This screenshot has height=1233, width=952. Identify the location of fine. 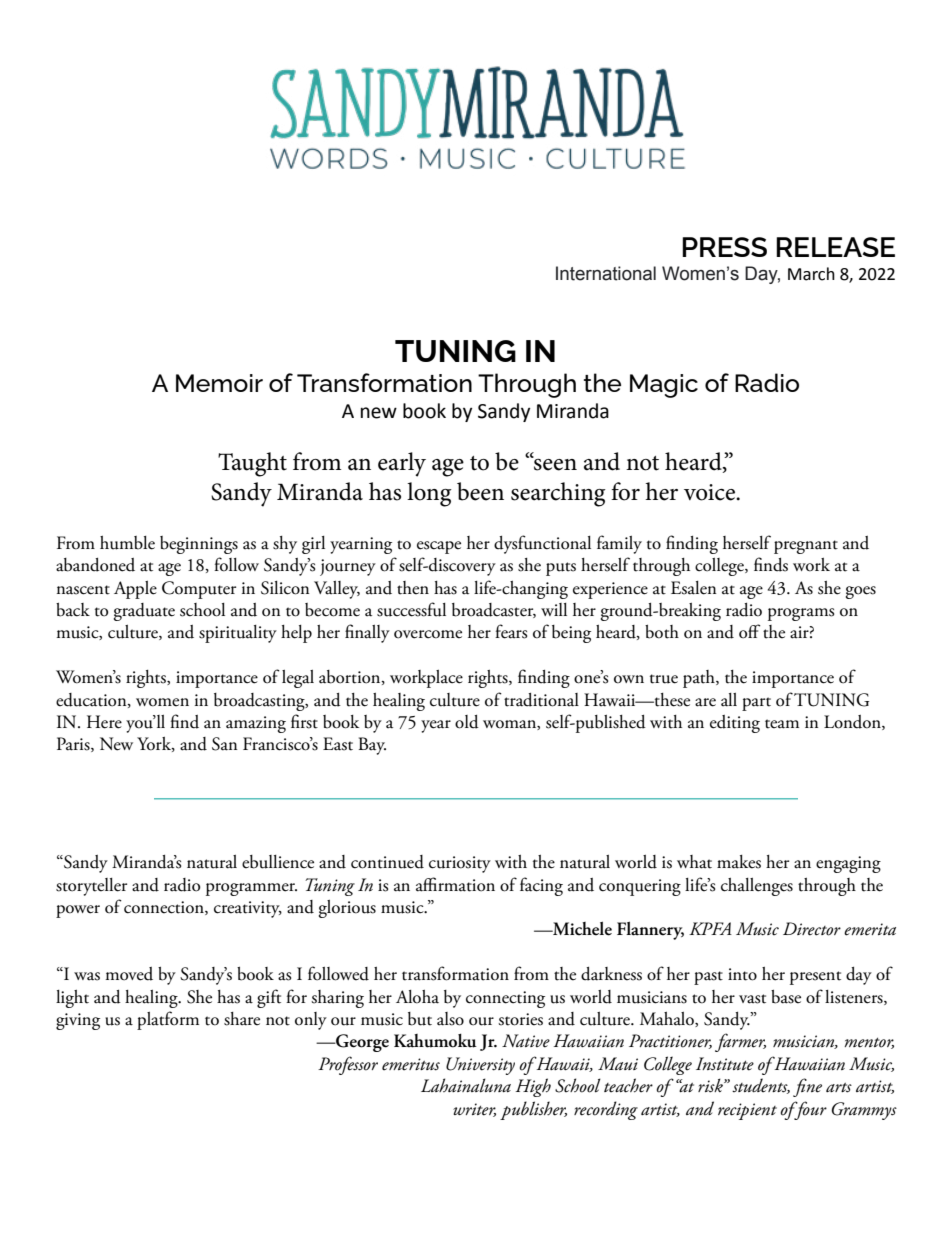
(807, 1087).
